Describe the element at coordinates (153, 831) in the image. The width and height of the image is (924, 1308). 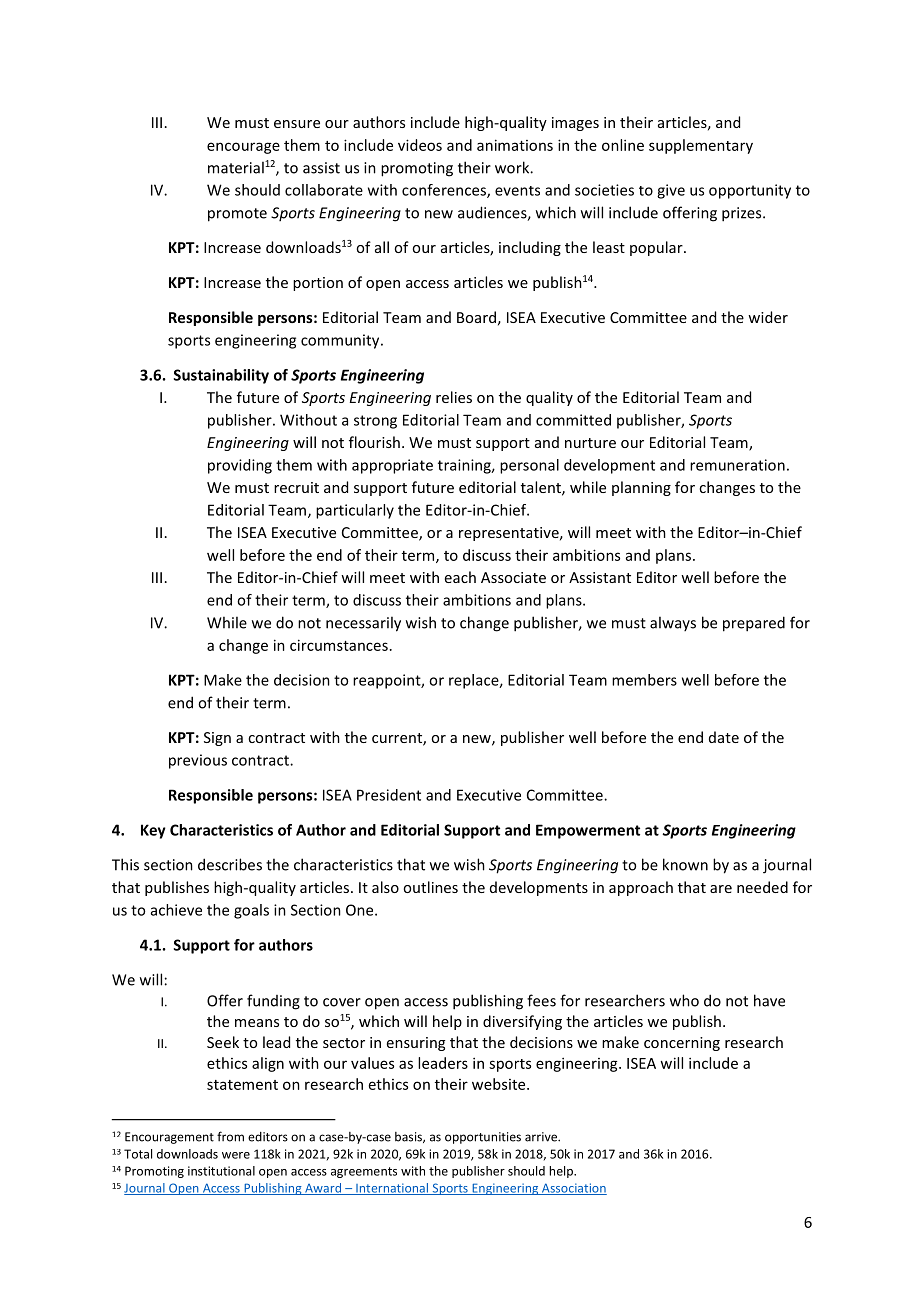
I see `Key` at that location.
